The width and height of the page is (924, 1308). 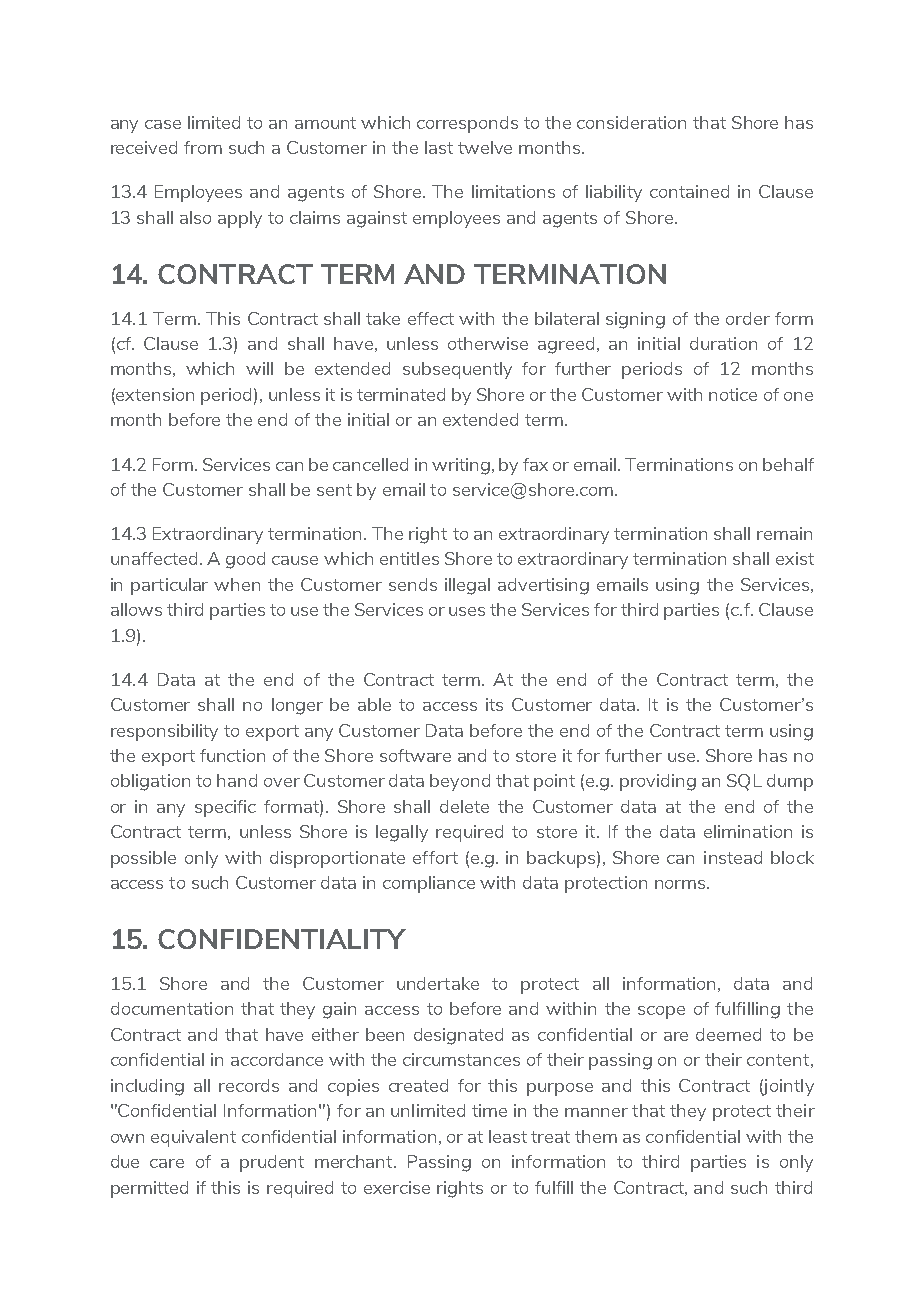 I want to click on specific, so click(x=225, y=808).
